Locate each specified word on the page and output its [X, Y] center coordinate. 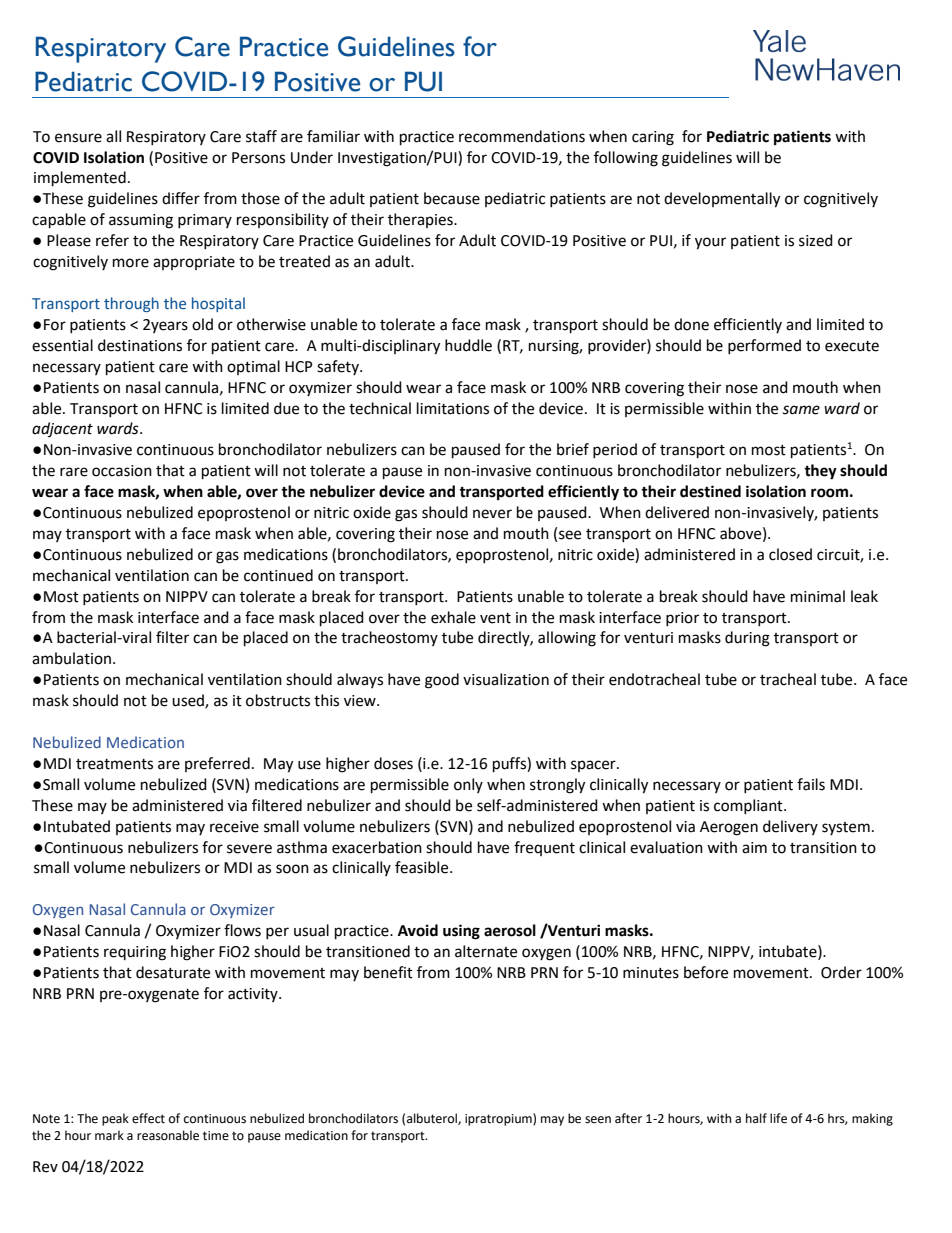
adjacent [62, 429]
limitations [453, 408]
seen [598, 1120]
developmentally [722, 200]
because [452, 198]
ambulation [71, 658]
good [442, 681]
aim [754, 848]
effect [148, 1118]
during [747, 639]
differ [181, 198]
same [801, 410]
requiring [135, 953]
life [778, 1118]
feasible [423, 867]
